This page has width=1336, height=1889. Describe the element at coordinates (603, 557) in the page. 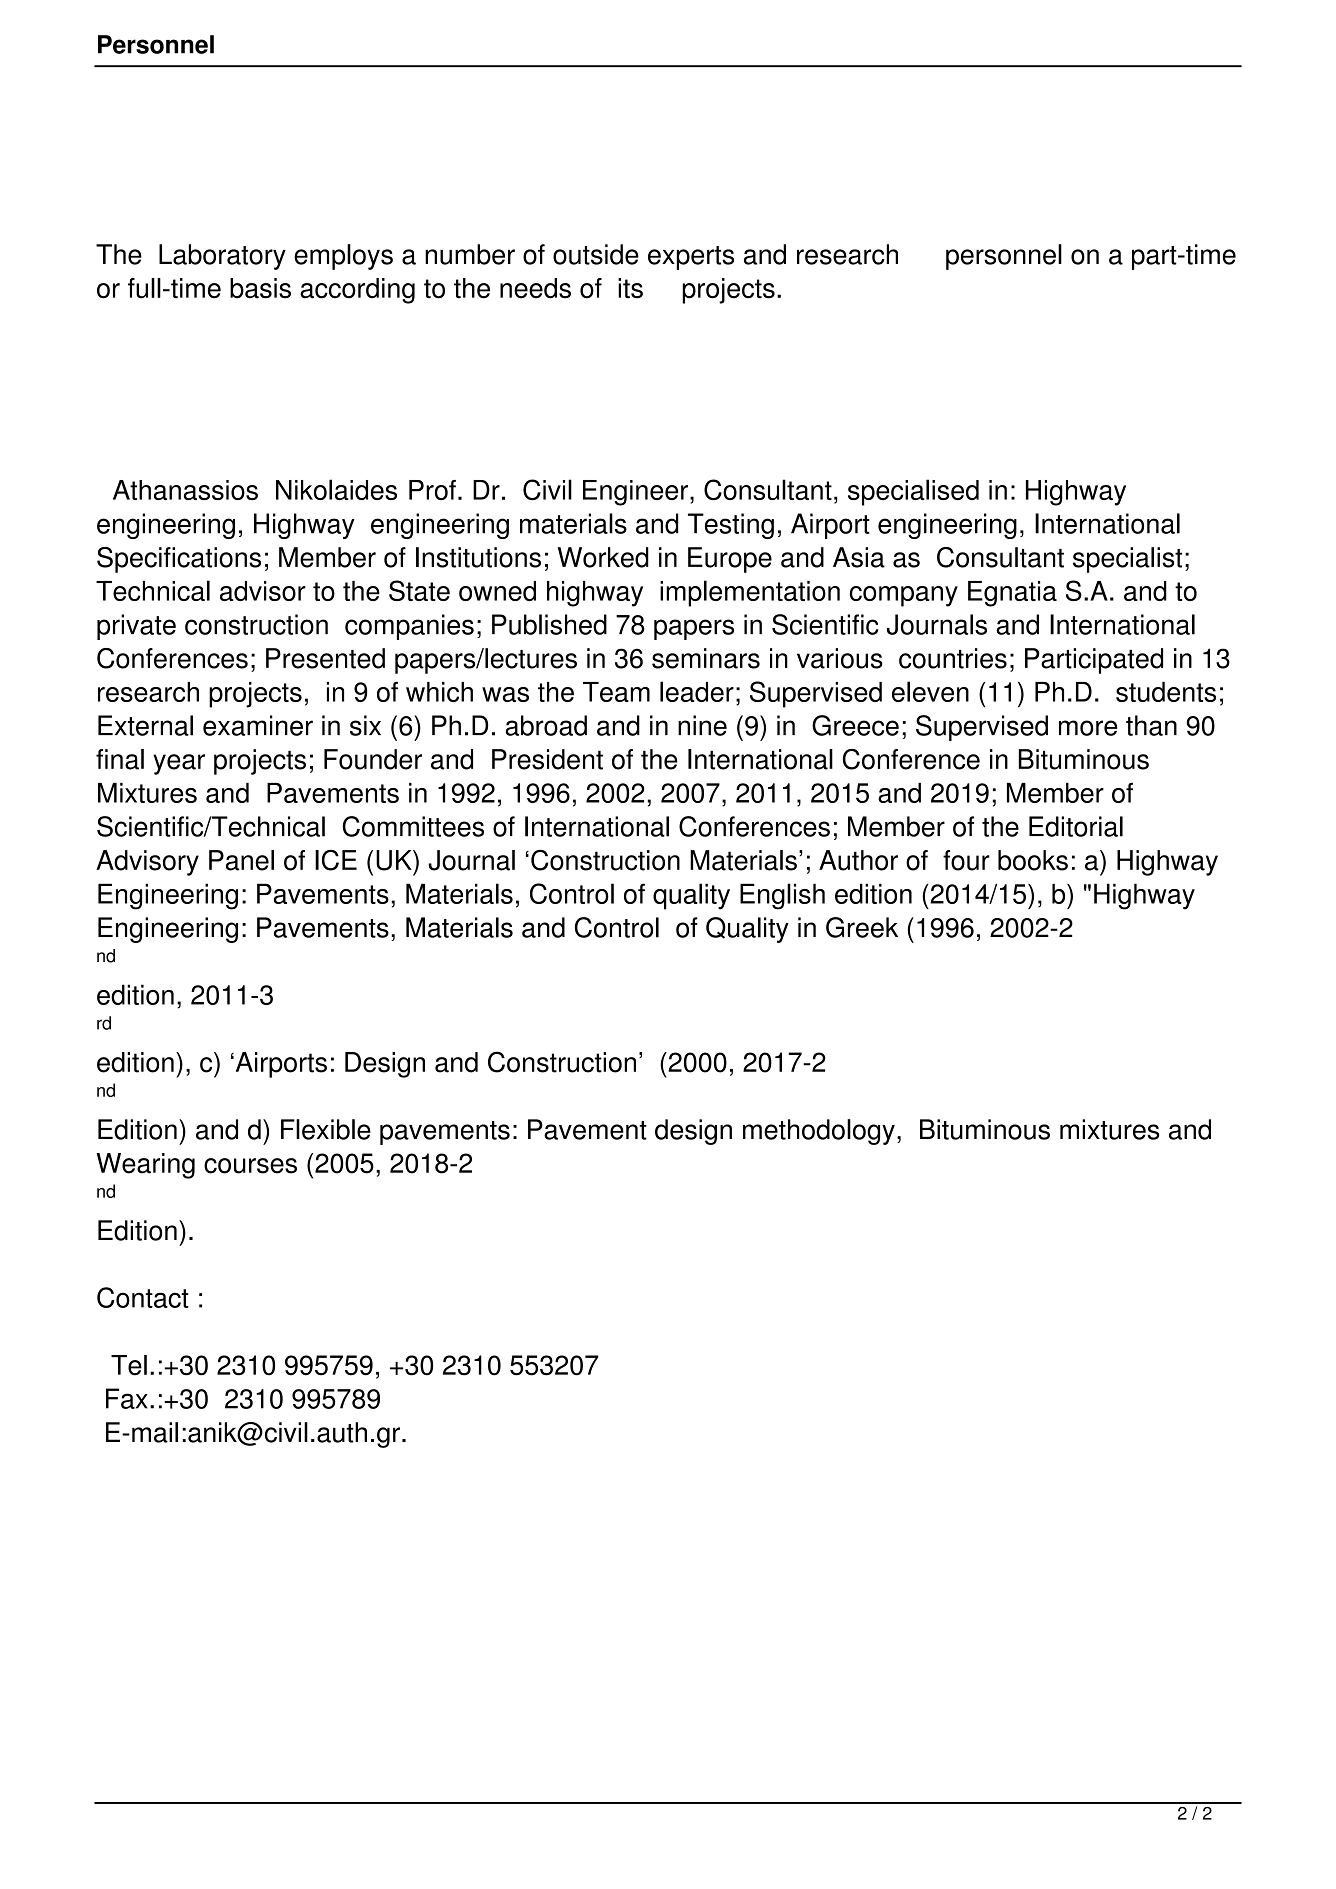

I see `Worked` at that location.
